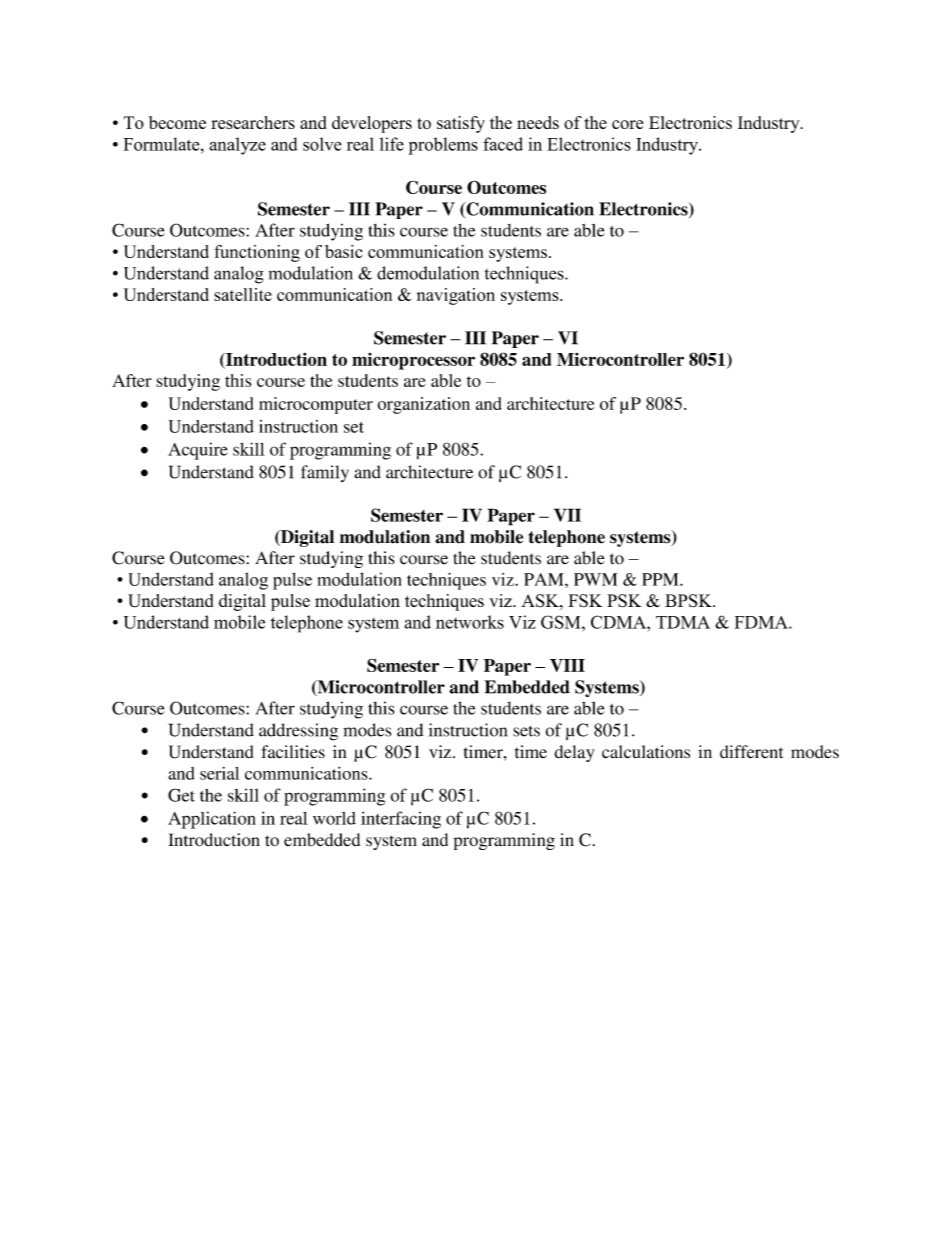 The height and width of the screenshot is (1233, 952). I want to click on problems, so click(443, 146).
